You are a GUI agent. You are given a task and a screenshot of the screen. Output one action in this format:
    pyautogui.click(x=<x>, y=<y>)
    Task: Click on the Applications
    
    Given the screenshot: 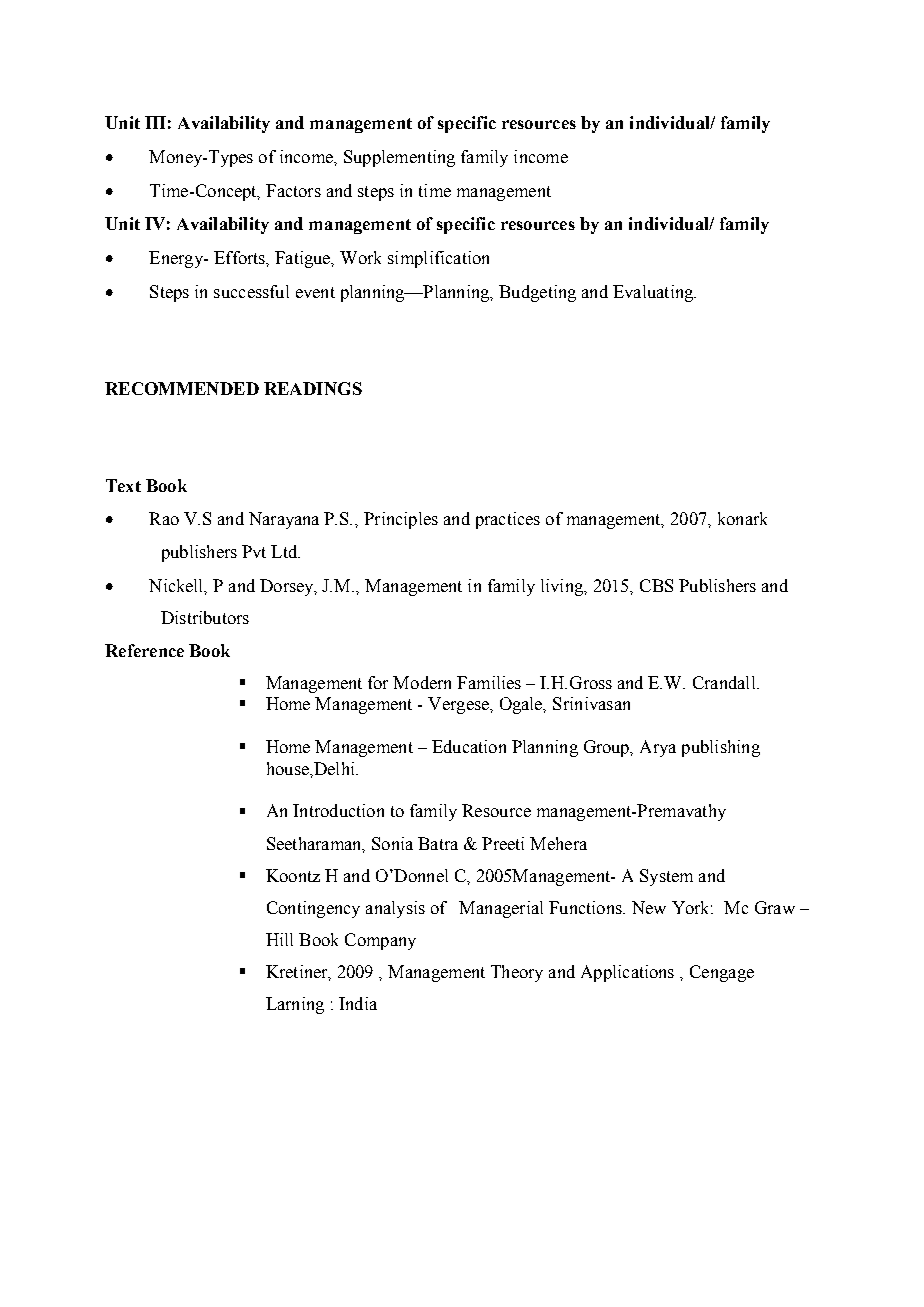 What is the action you would take?
    pyautogui.click(x=627, y=973)
